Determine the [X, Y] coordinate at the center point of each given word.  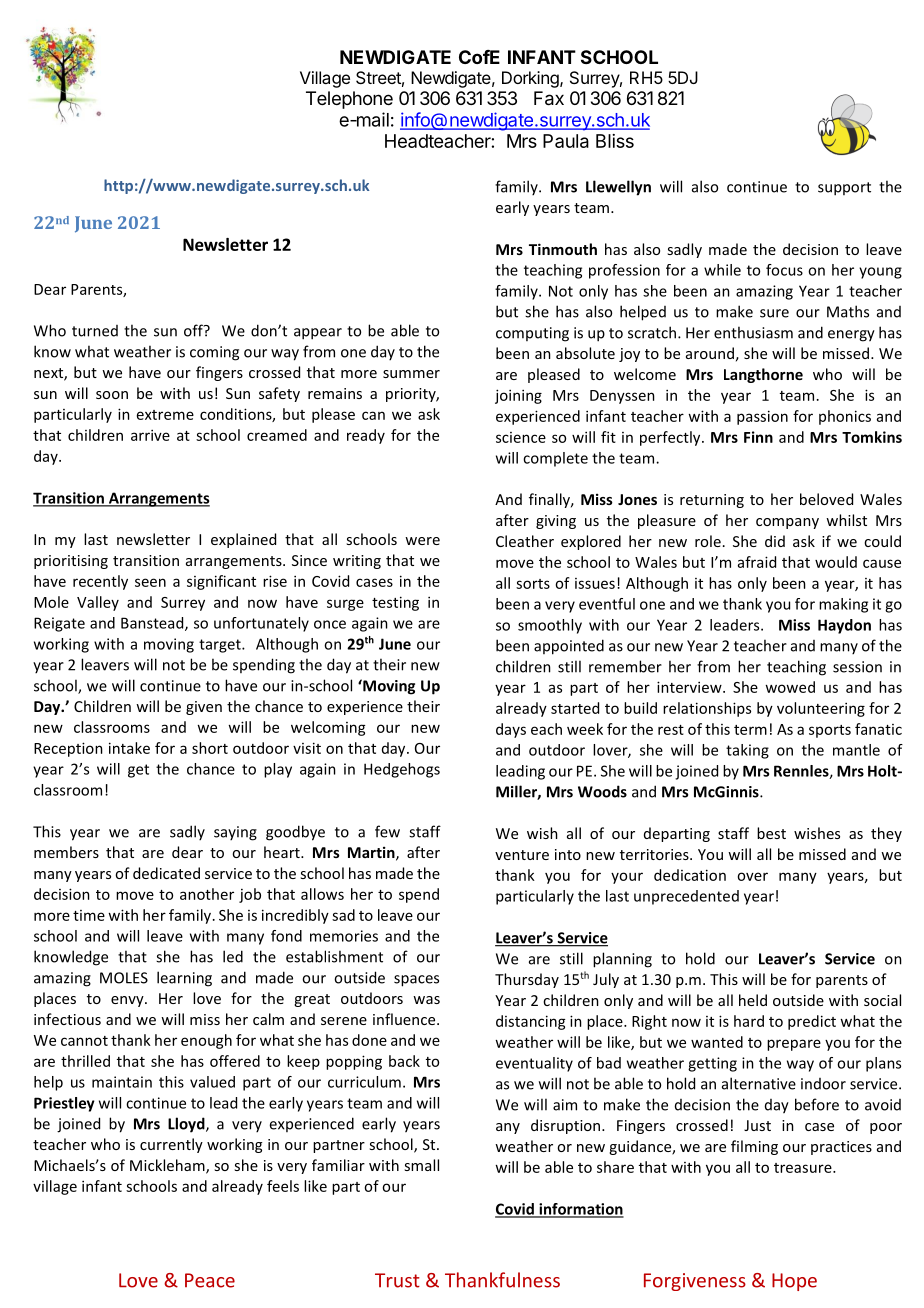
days [511, 730]
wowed [790, 687]
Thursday [527, 980]
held [753, 1000]
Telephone [349, 100]
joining [518, 396]
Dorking [531, 79]
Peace [210, 1280]
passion [762, 417]
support [844, 189]
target [221, 646]
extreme [165, 415]
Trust [397, 1280]
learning [184, 979]
